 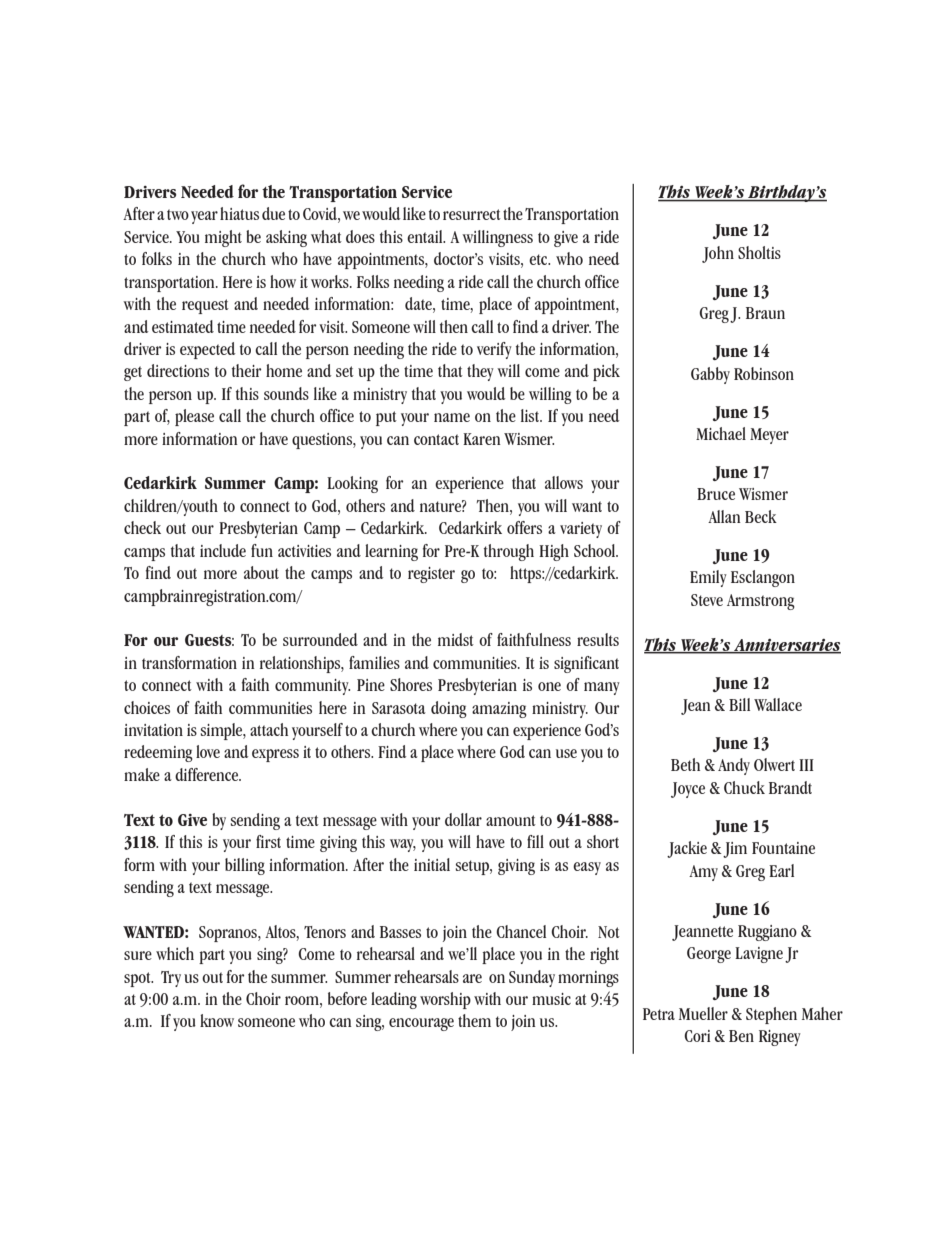 What do you see at coordinates (761, 602) in the page?
I see `Armstrong` at bounding box center [761, 602].
